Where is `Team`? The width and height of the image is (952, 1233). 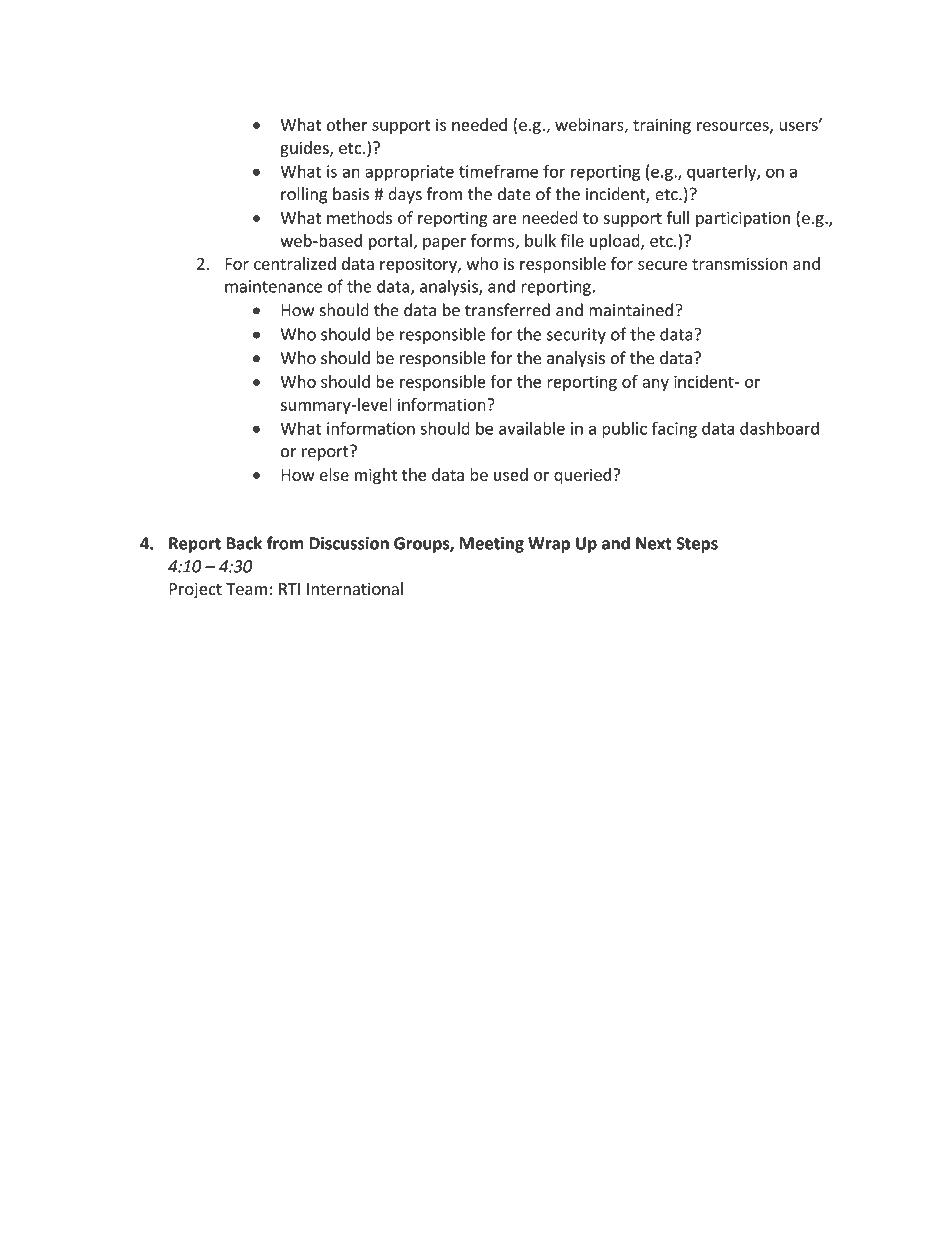 Team is located at coordinates (247, 589).
